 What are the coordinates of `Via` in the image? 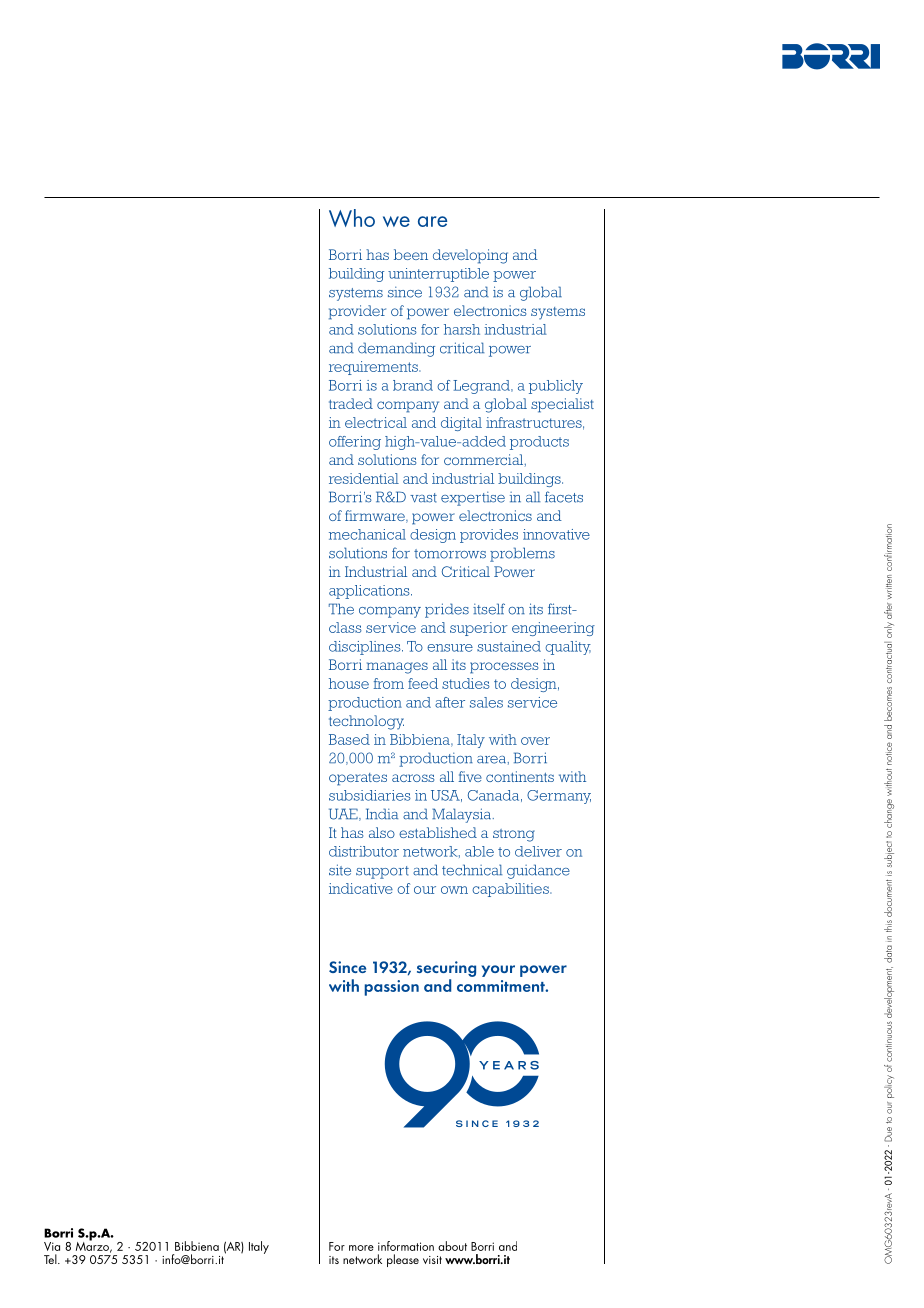 It's located at (52, 1246).
